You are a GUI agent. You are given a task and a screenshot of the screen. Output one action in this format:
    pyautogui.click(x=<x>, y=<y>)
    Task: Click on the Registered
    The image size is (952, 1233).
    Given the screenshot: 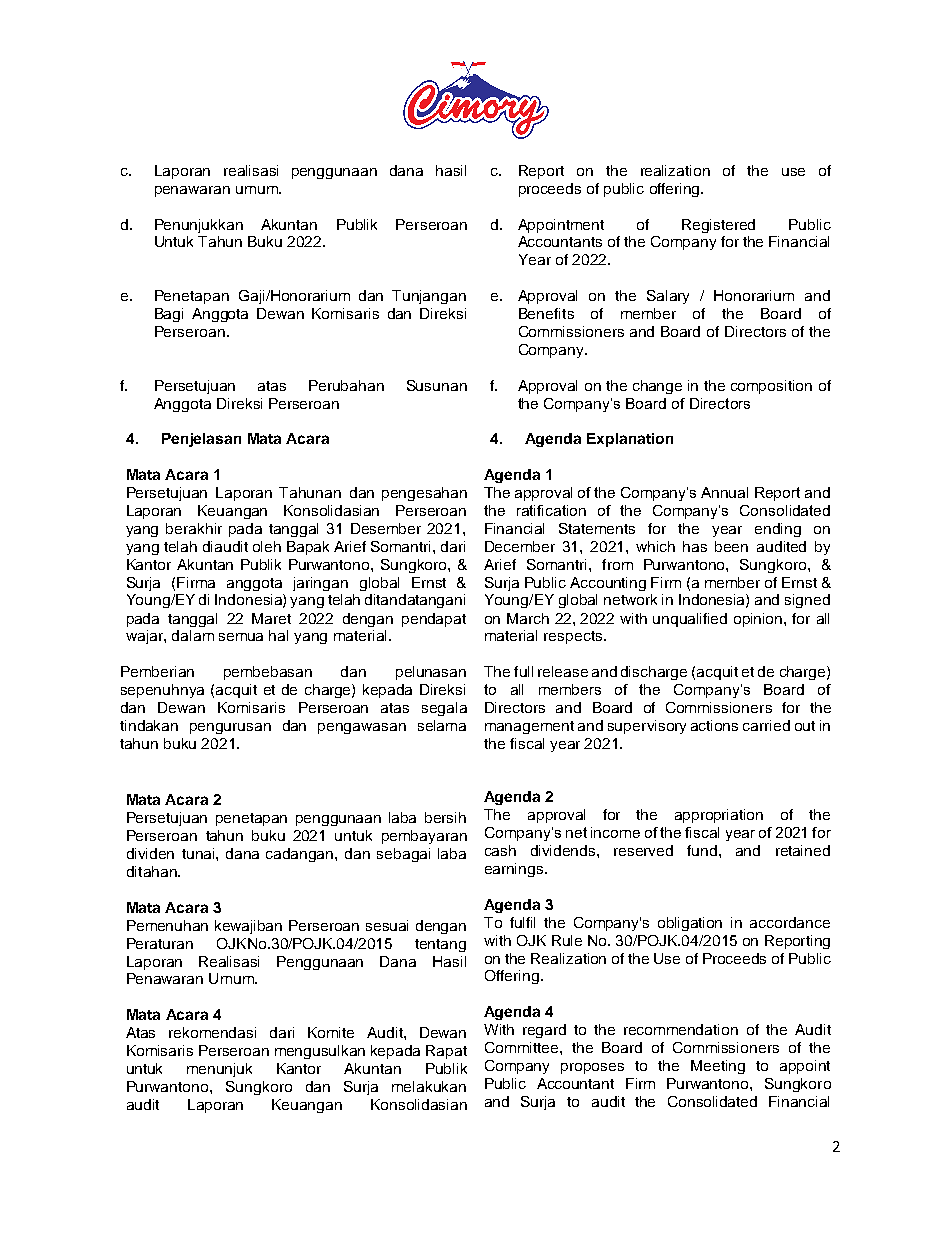 What is the action you would take?
    pyautogui.click(x=718, y=226)
